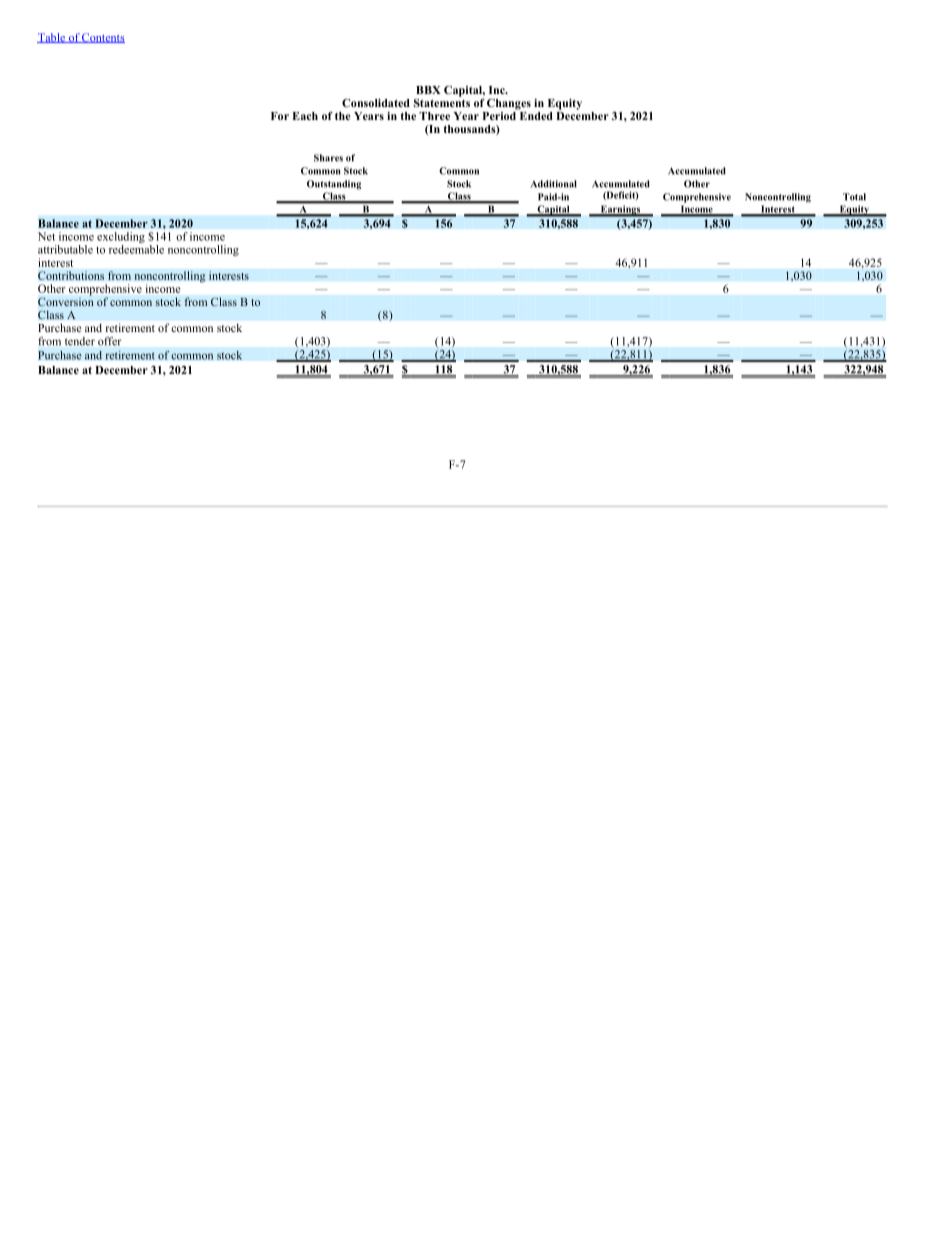 The image size is (952, 1233). I want to click on Total, so click(854, 197).
